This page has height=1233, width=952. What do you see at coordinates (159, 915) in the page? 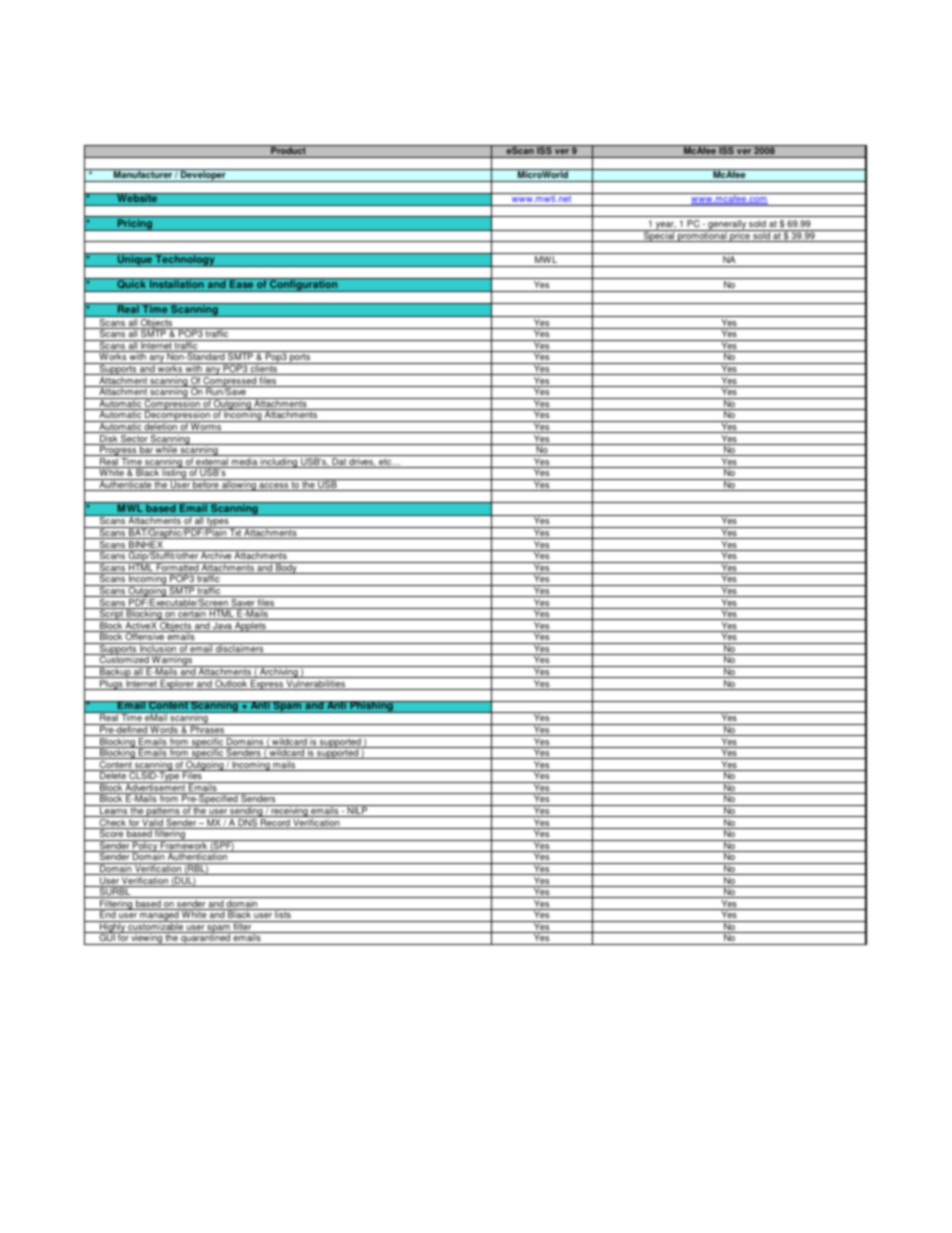
I see `managed` at bounding box center [159, 915].
